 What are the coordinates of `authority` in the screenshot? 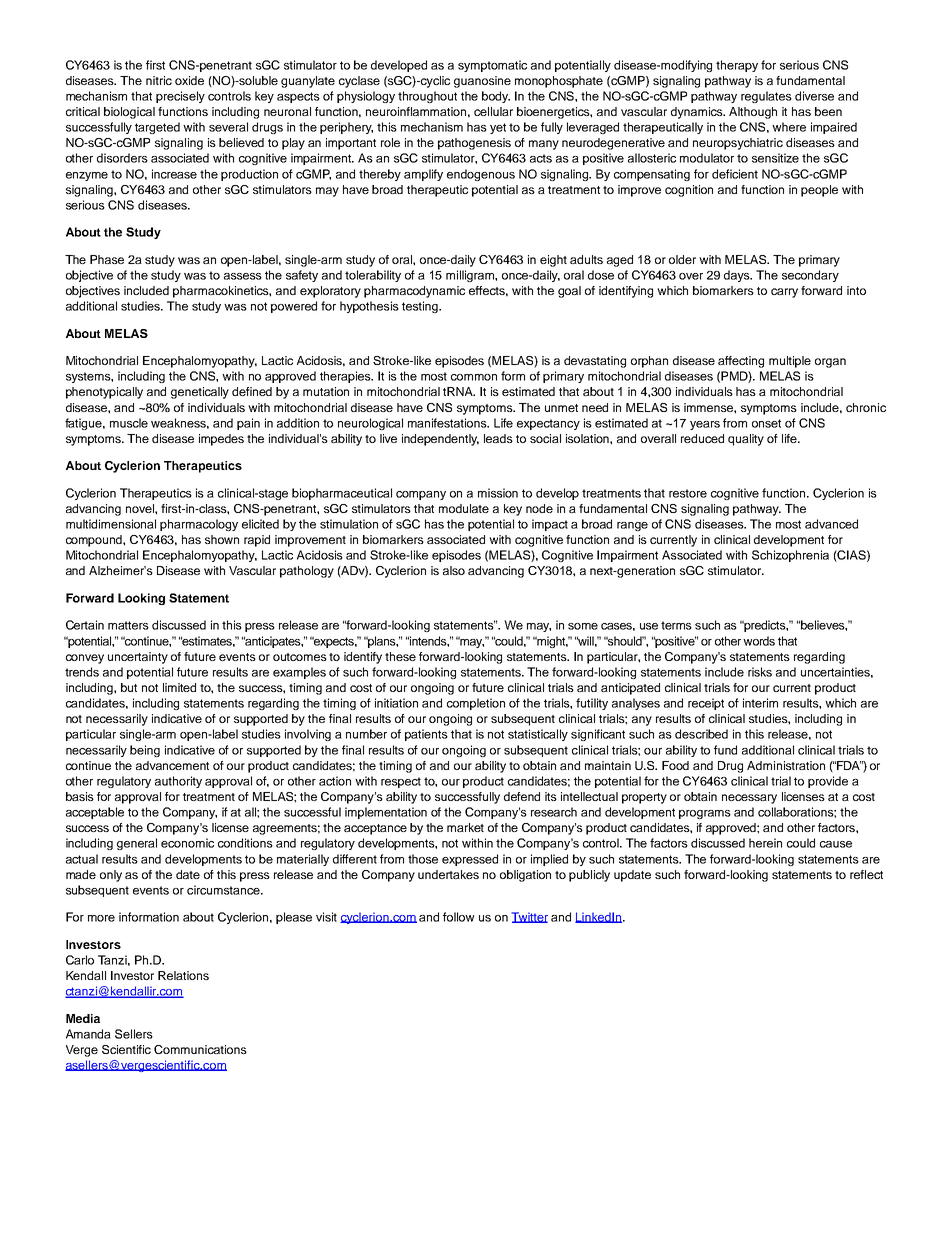 It's located at (178, 782).
